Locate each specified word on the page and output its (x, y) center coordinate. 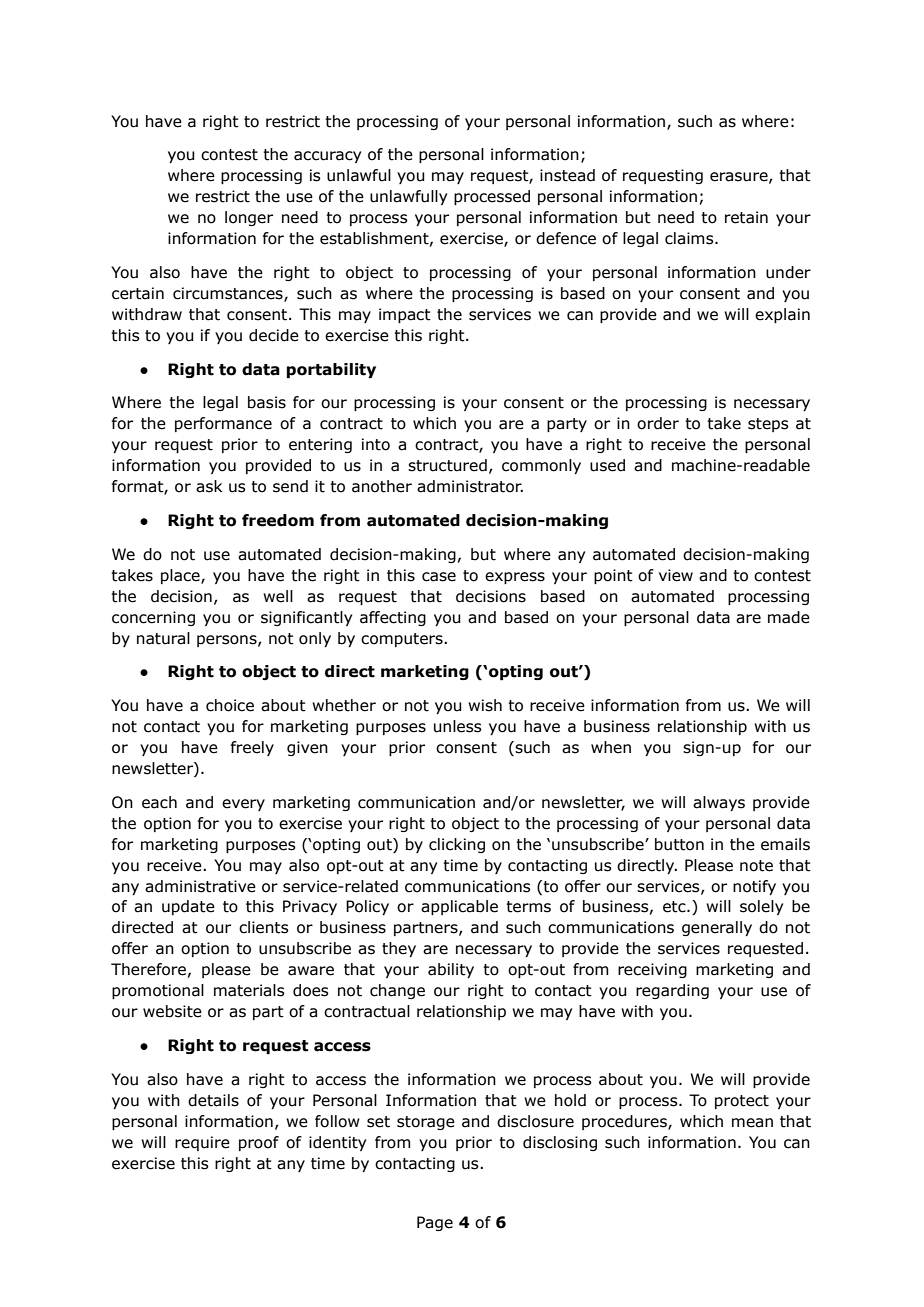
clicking (457, 845)
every (243, 805)
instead (567, 175)
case (439, 577)
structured (447, 465)
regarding (672, 991)
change (397, 991)
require (202, 1143)
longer (249, 218)
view (676, 575)
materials (249, 990)
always (719, 803)
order (658, 423)
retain (746, 217)
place (181, 576)
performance (223, 424)
